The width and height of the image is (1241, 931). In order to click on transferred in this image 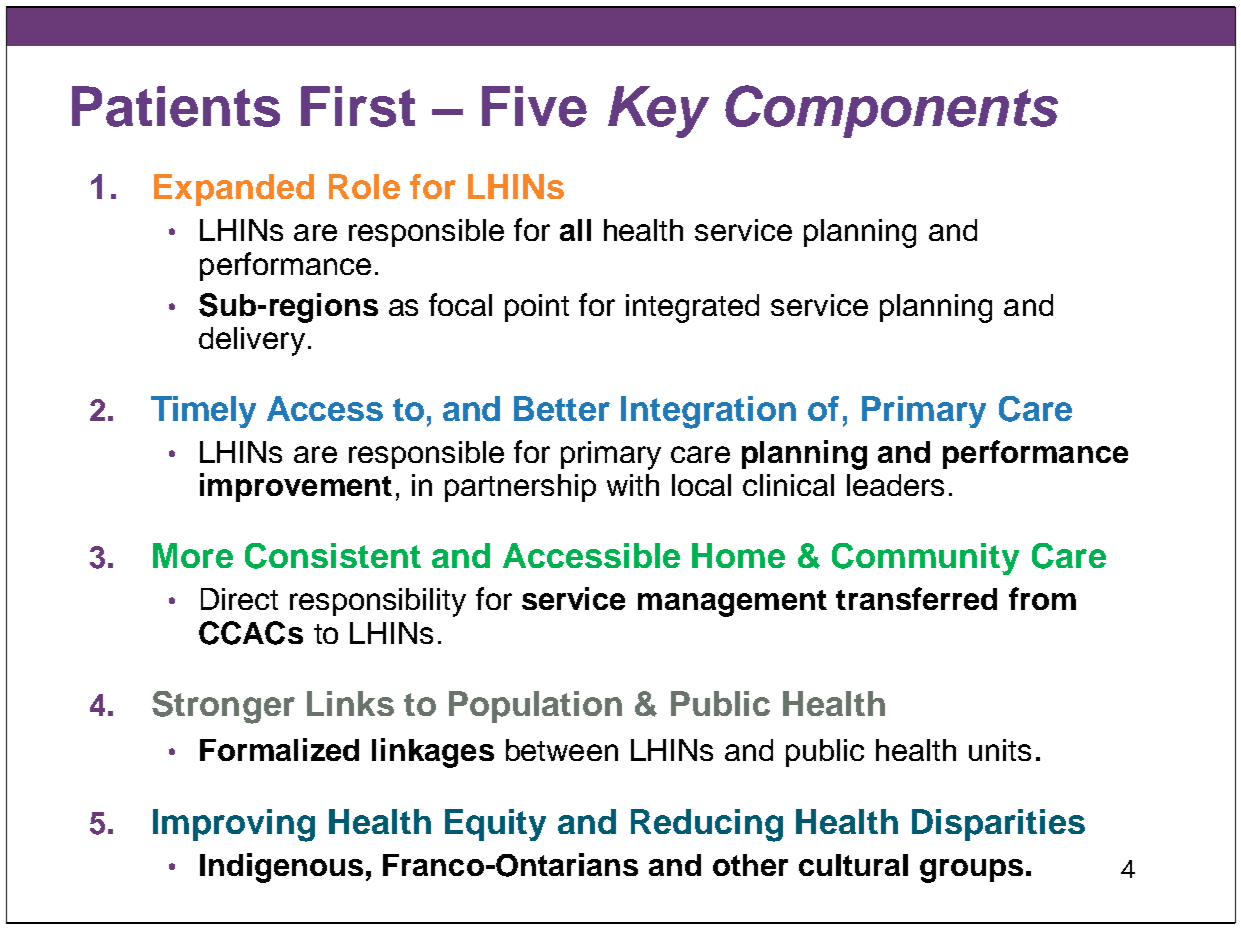, I will do `click(916, 598)`.
